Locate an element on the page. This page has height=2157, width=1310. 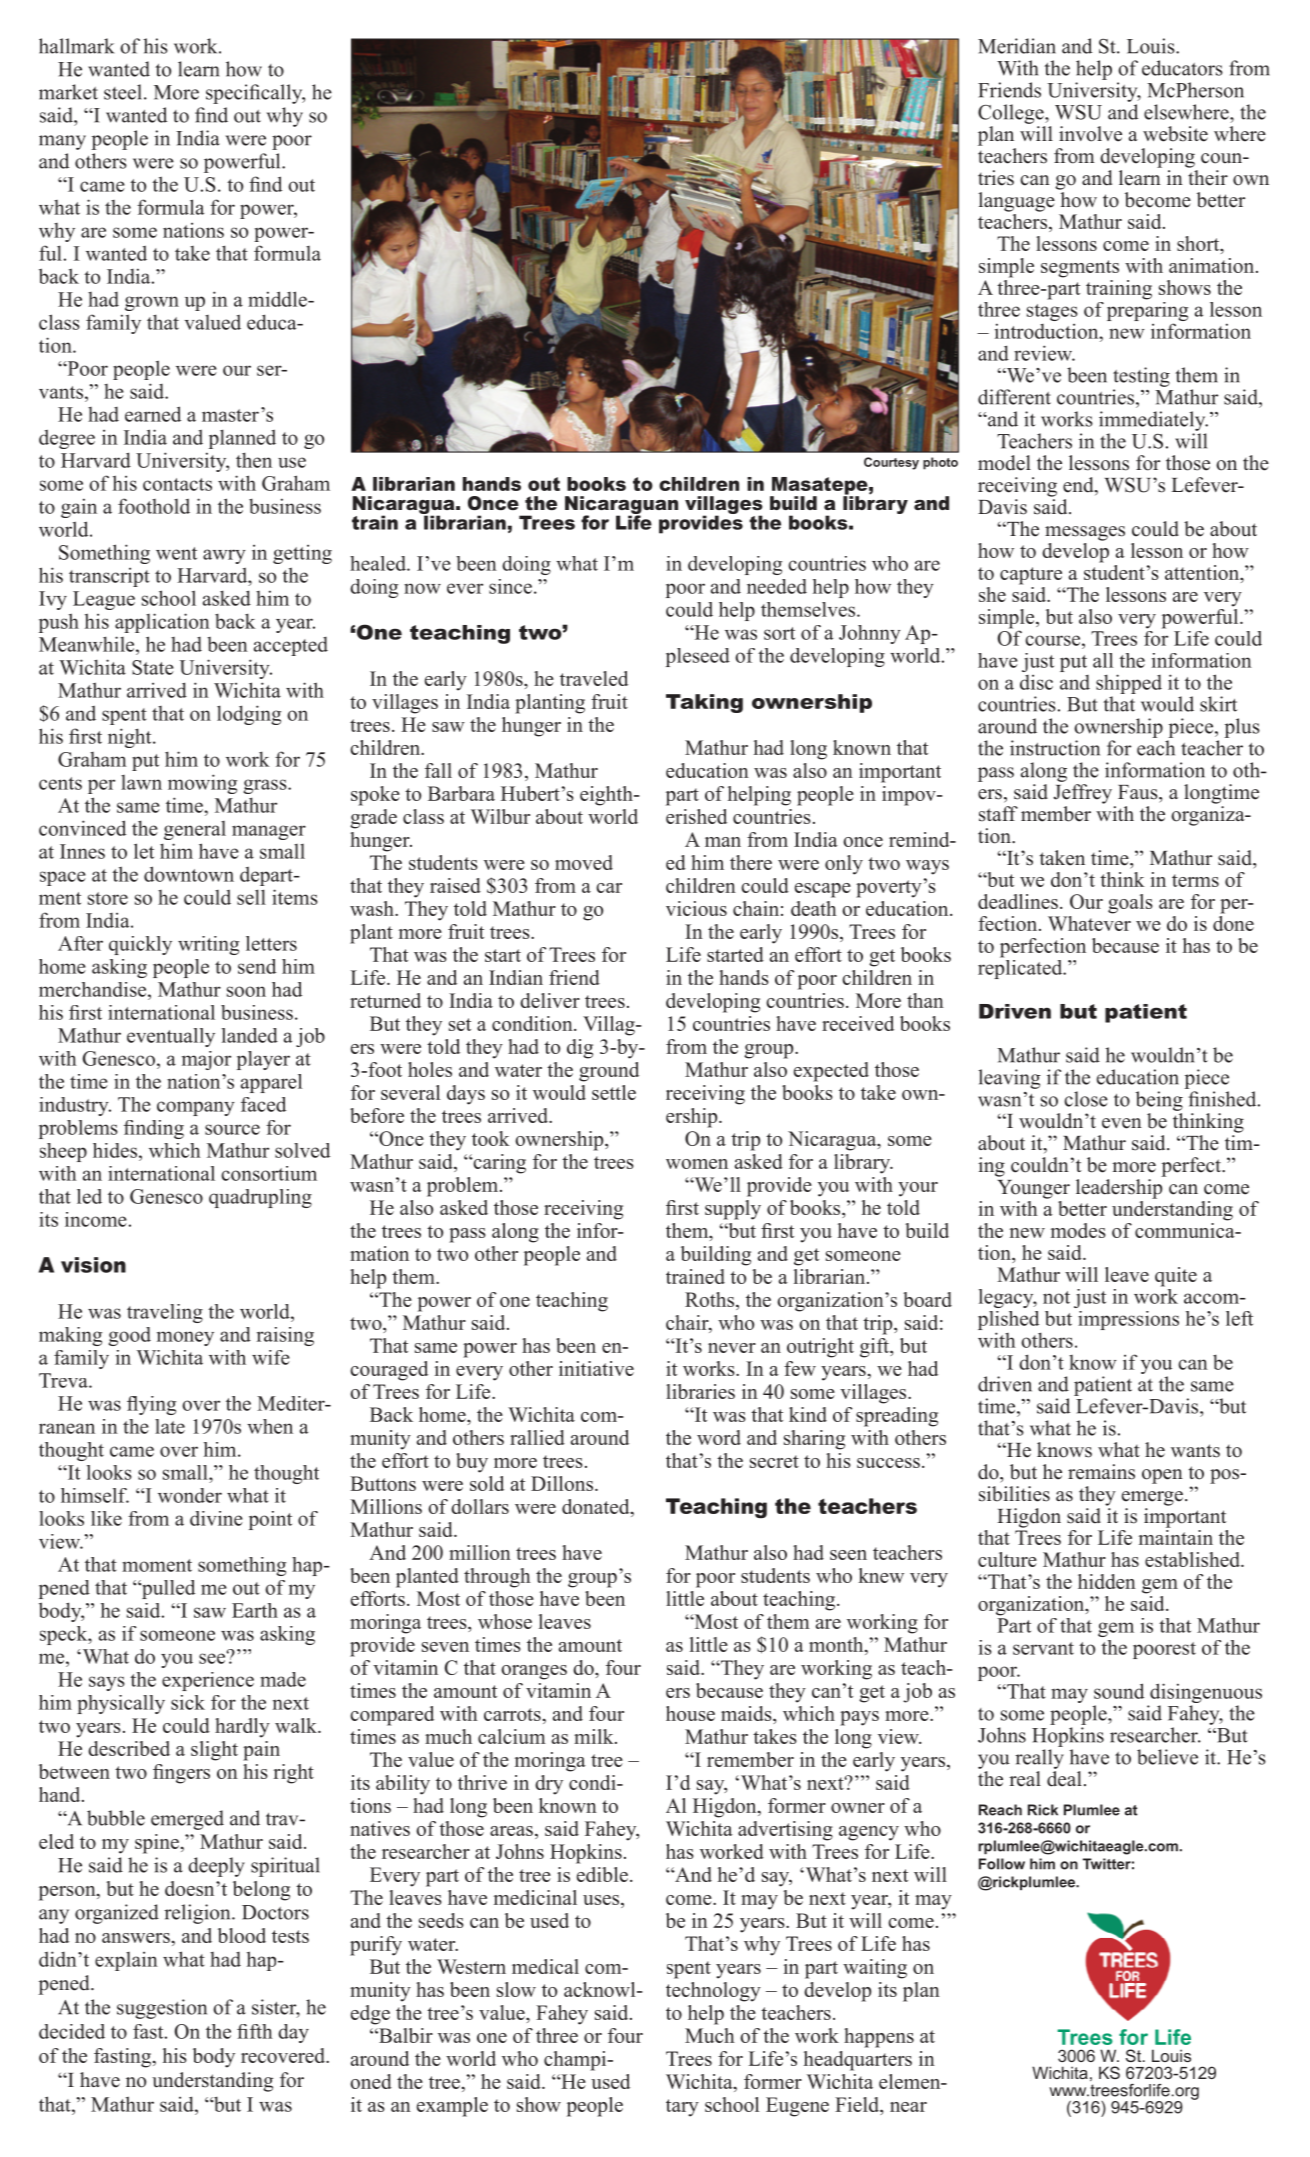
divine is located at coordinates (216, 1518).
